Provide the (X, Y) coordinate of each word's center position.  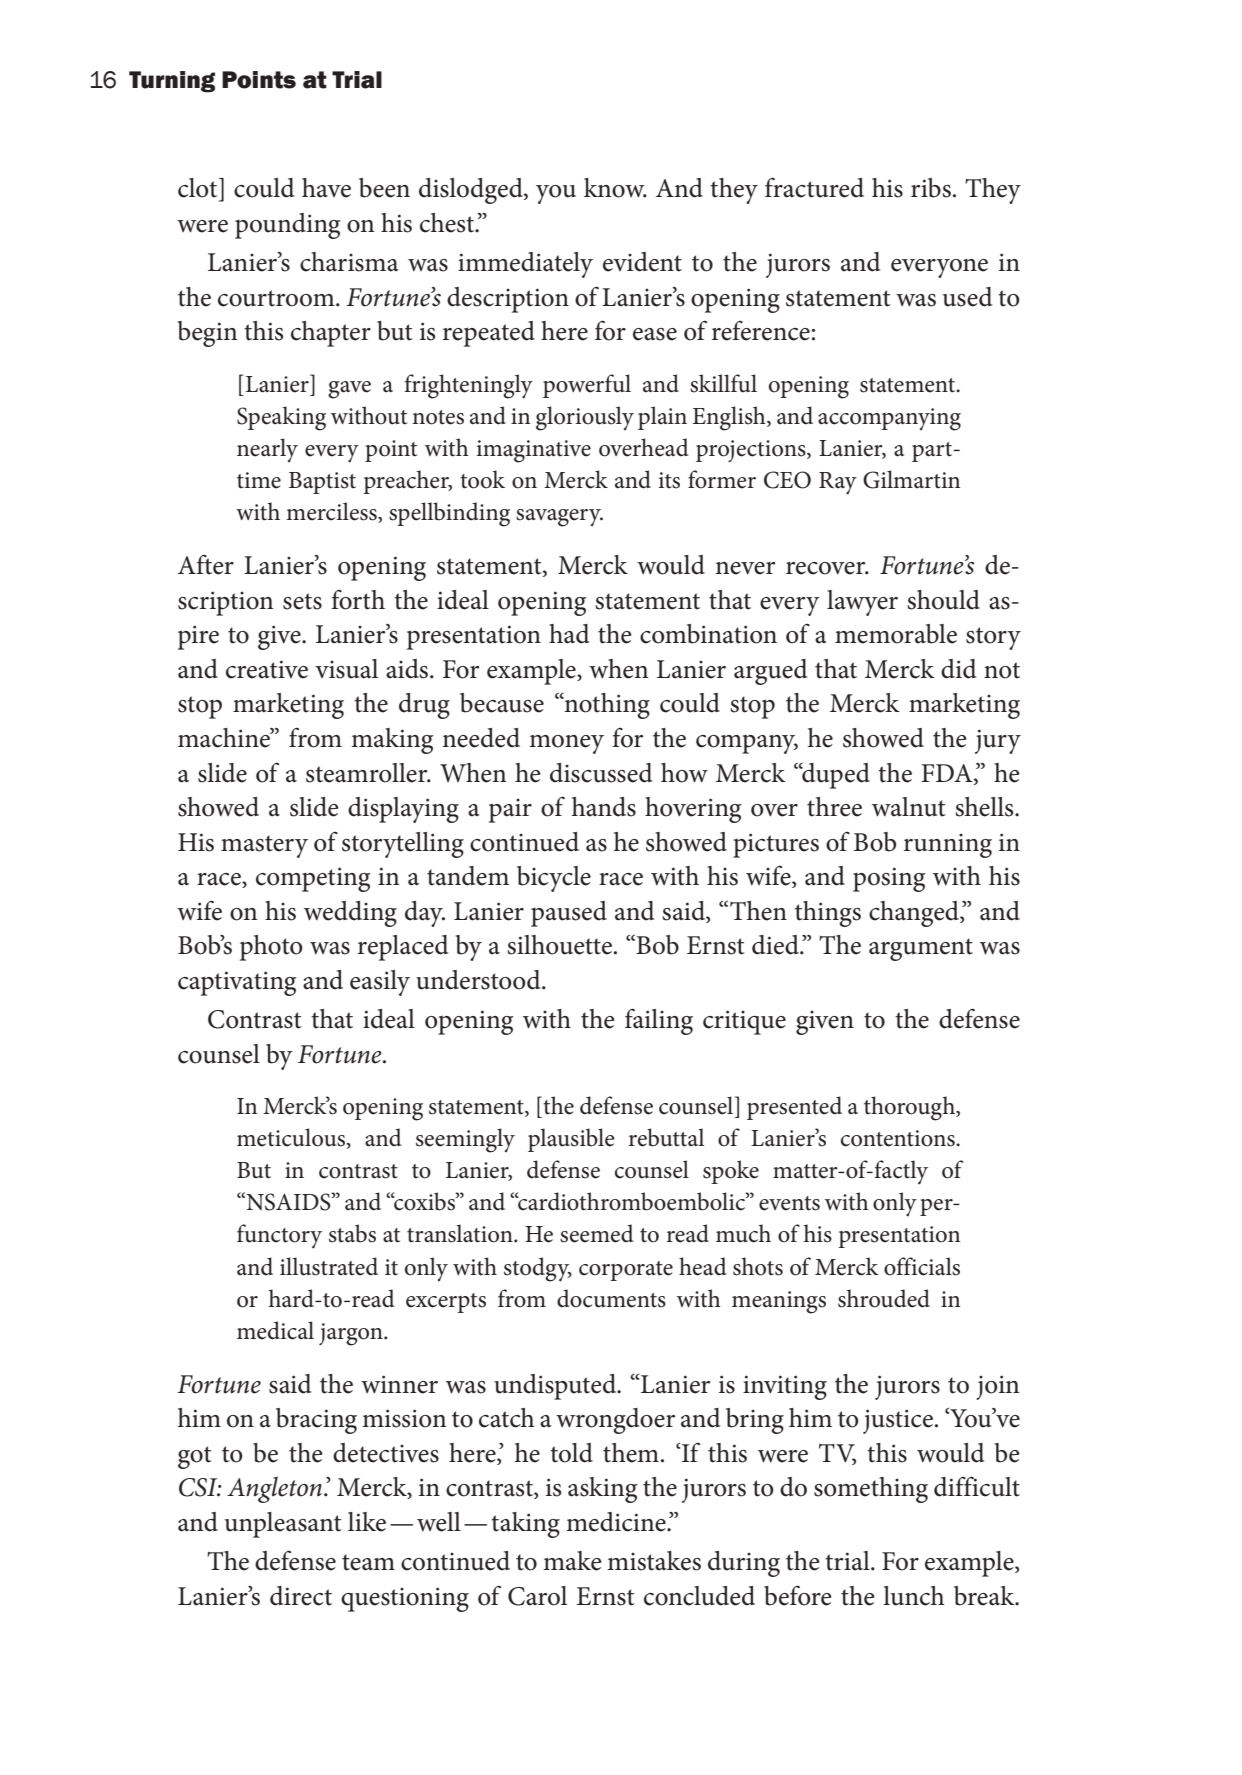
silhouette (559, 945)
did (958, 669)
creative (267, 669)
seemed (596, 1233)
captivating (237, 983)
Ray (838, 483)
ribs (931, 188)
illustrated (329, 1266)
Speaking (281, 418)
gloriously (585, 418)
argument (921, 949)
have (326, 188)
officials (922, 1266)
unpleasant (283, 1525)
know (615, 188)
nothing (606, 706)
